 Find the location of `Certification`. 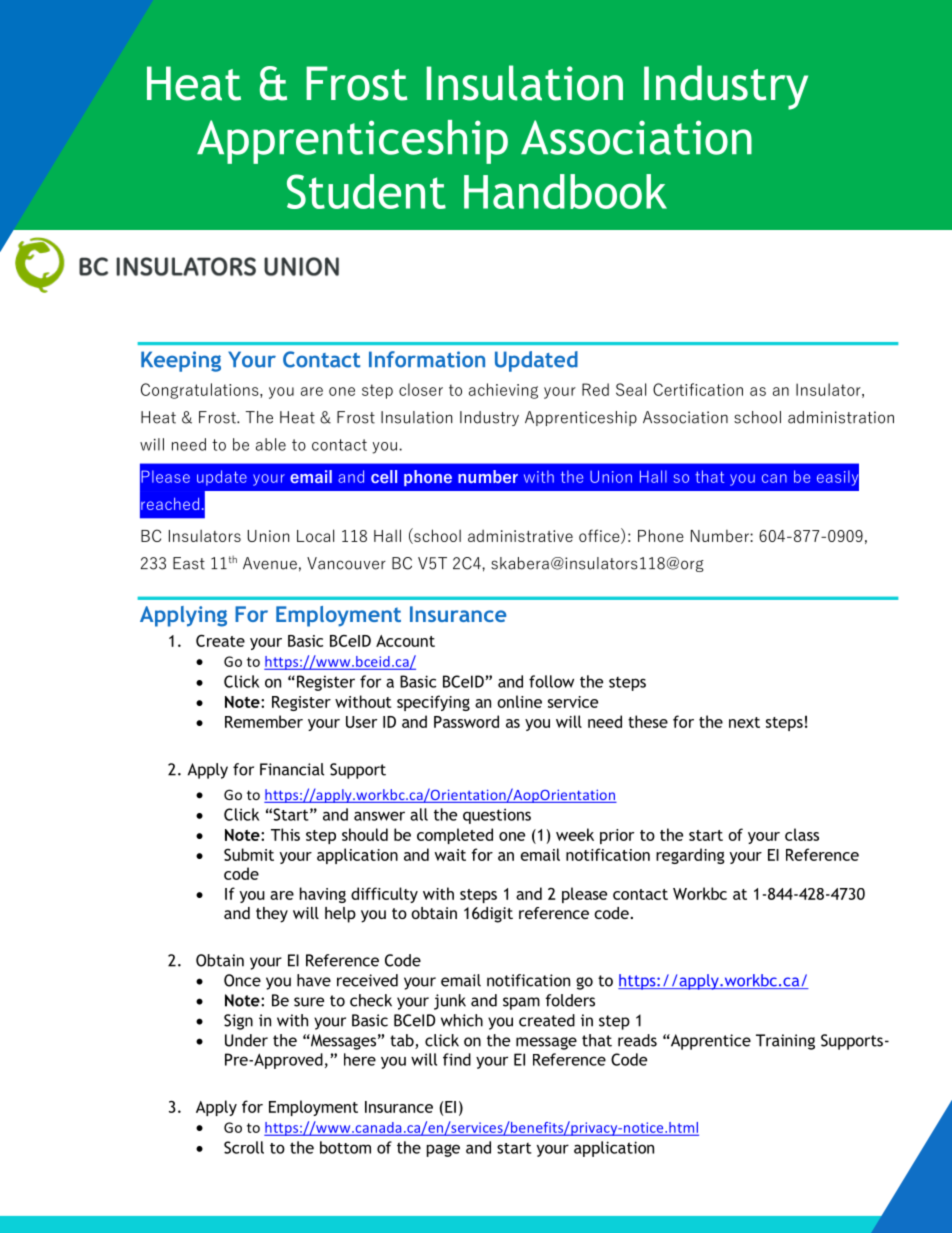

Certification is located at coordinates (698, 389).
